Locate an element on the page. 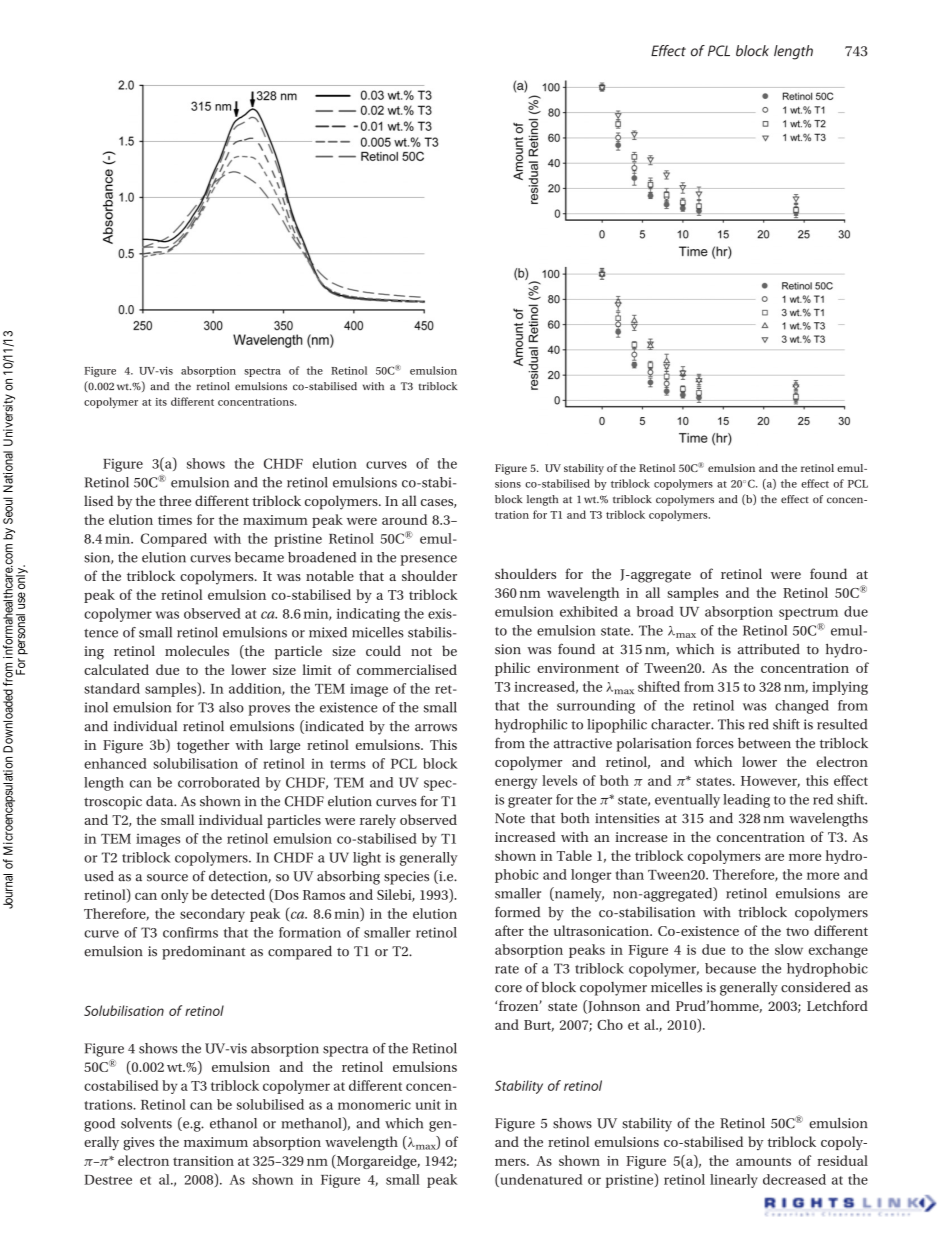  predominant is located at coordinates (203, 953).
